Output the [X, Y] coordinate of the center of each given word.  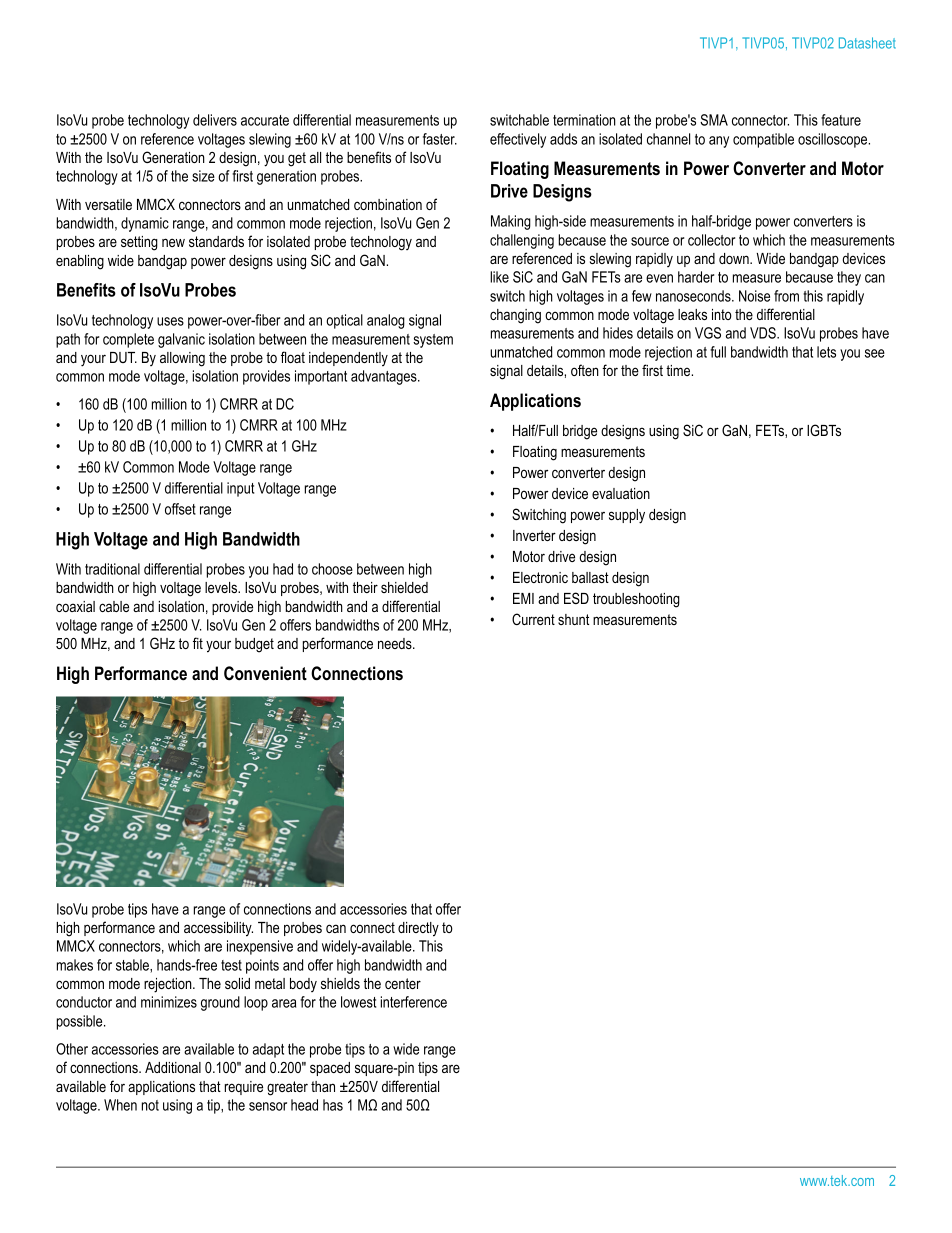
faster [440, 139]
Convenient [265, 673]
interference [414, 1002]
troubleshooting [636, 600]
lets [826, 352]
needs [396, 643]
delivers [215, 120]
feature [841, 120]
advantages [385, 377]
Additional [173, 1067]
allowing [182, 359]
